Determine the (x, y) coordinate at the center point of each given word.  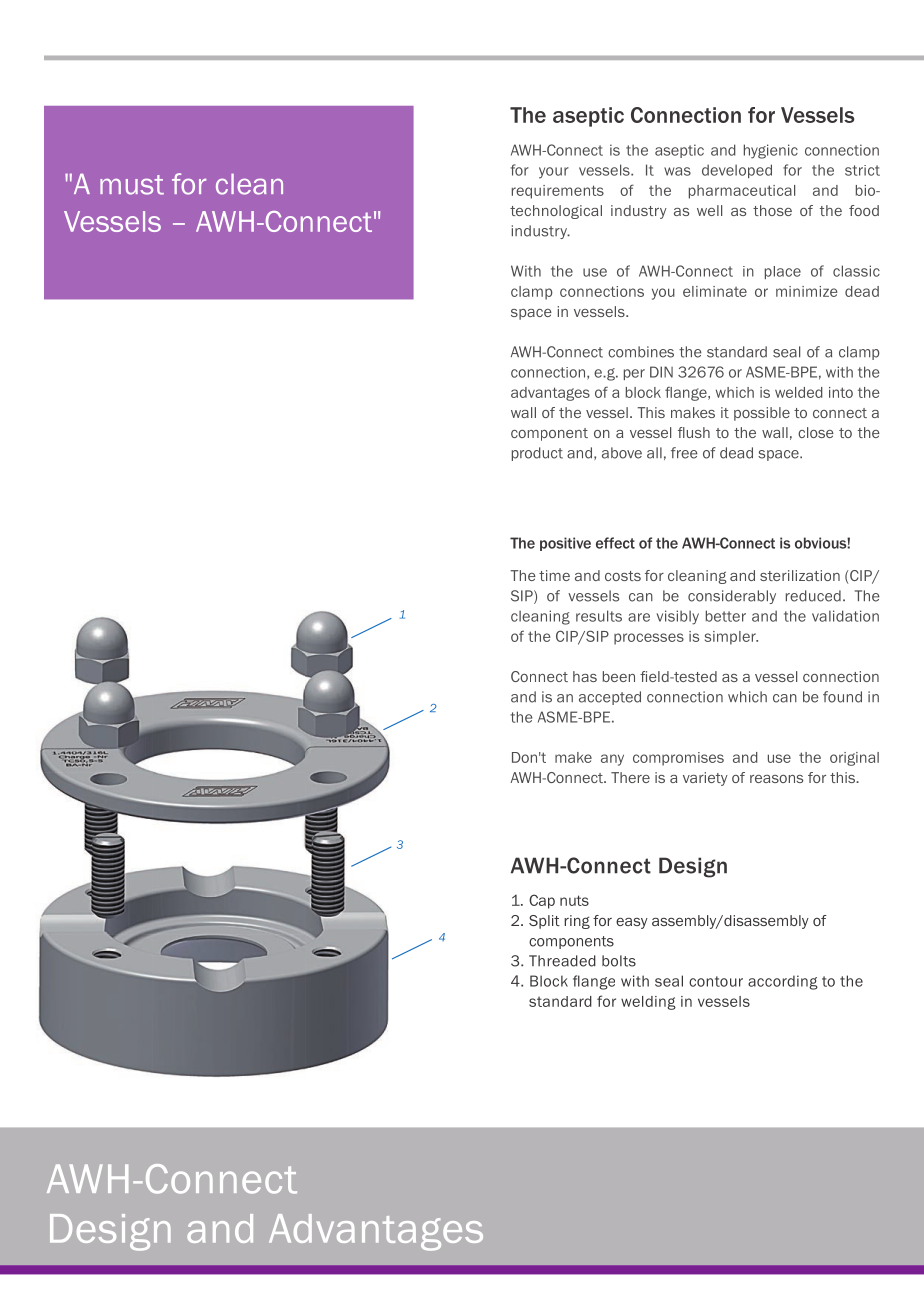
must (132, 185)
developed (737, 171)
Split (544, 922)
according (783, 982)
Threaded (562, 961)
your (554, 173)
